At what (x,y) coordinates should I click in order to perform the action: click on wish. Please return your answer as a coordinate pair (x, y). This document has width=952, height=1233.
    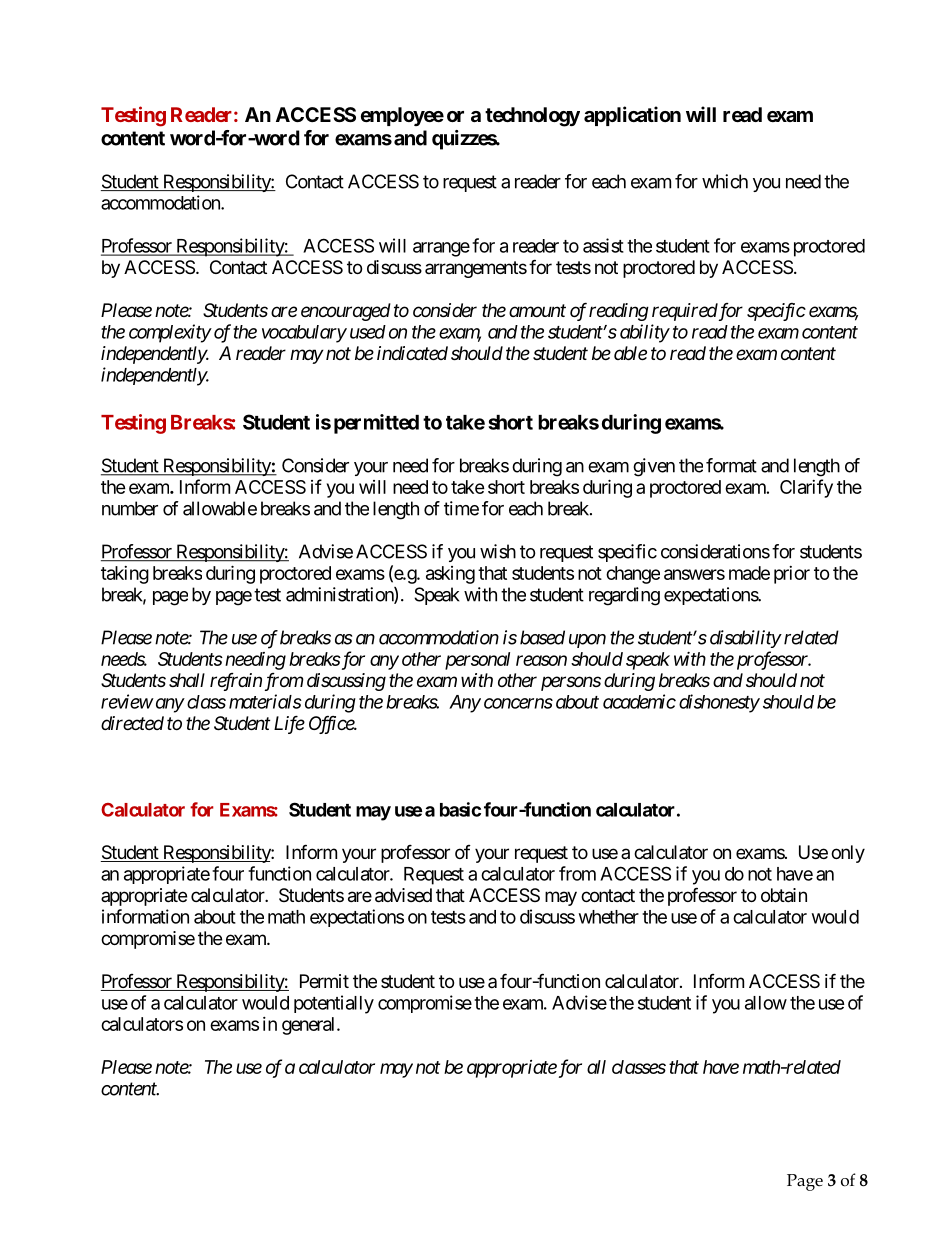
    Looking at the image, I should click on (498, 551).
